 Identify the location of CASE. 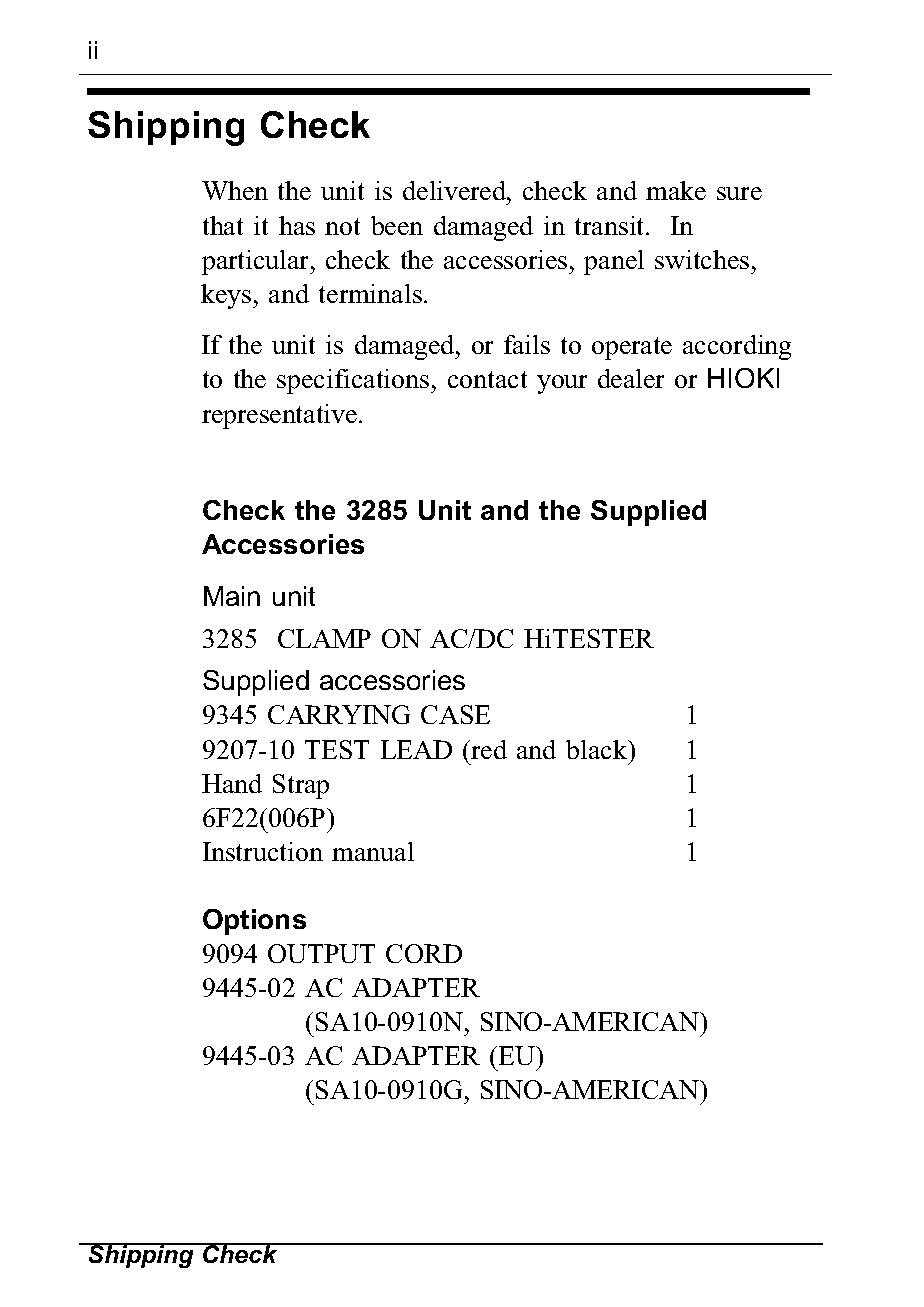
(455, 714).
